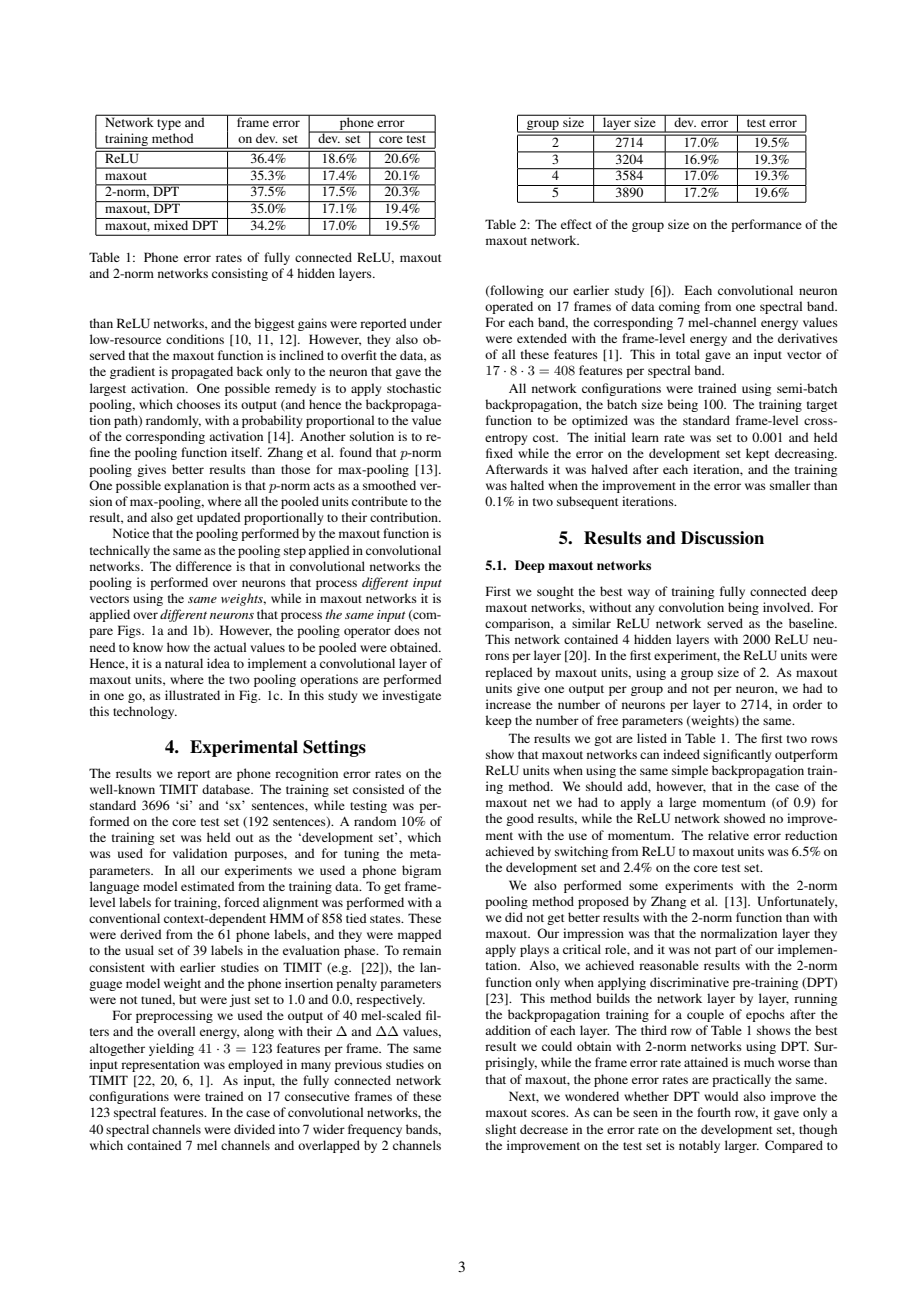 This image has height=1308, width=924. Describe the element at coordinates (254, 1129) in the image. I see `divided` at that location.
